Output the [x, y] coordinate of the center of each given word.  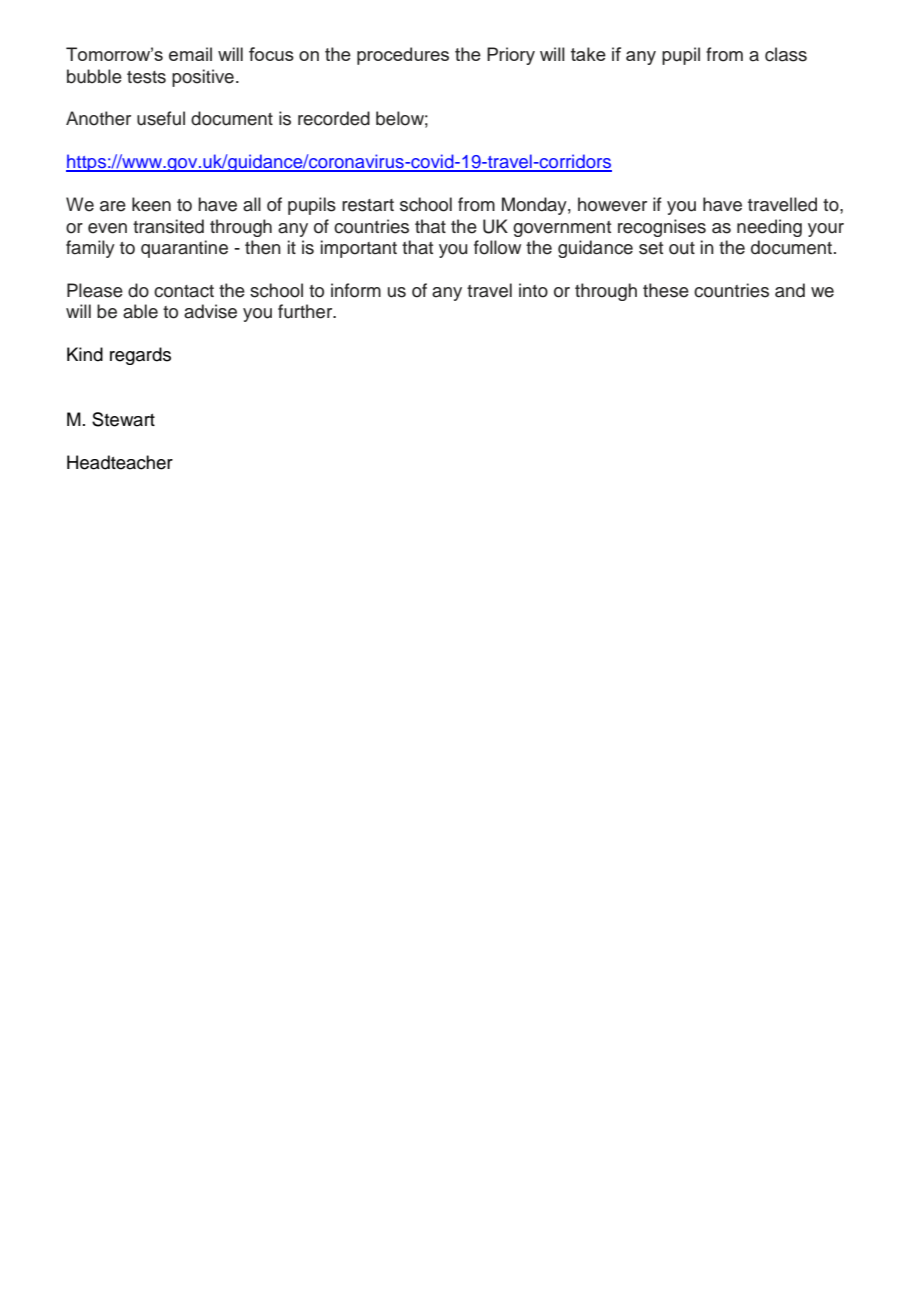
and [790, 290]
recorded [334, 118]
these [666, 290]
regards [140, 356]
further [306, 311]
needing [769, 228]
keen [151, 204]
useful [161, 118]
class [786, 54]
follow [497, 247]
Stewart [123, 419]
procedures [403, 56]
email [190, 54]
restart [368, 205]
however [612, 204]
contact [184, 291]
